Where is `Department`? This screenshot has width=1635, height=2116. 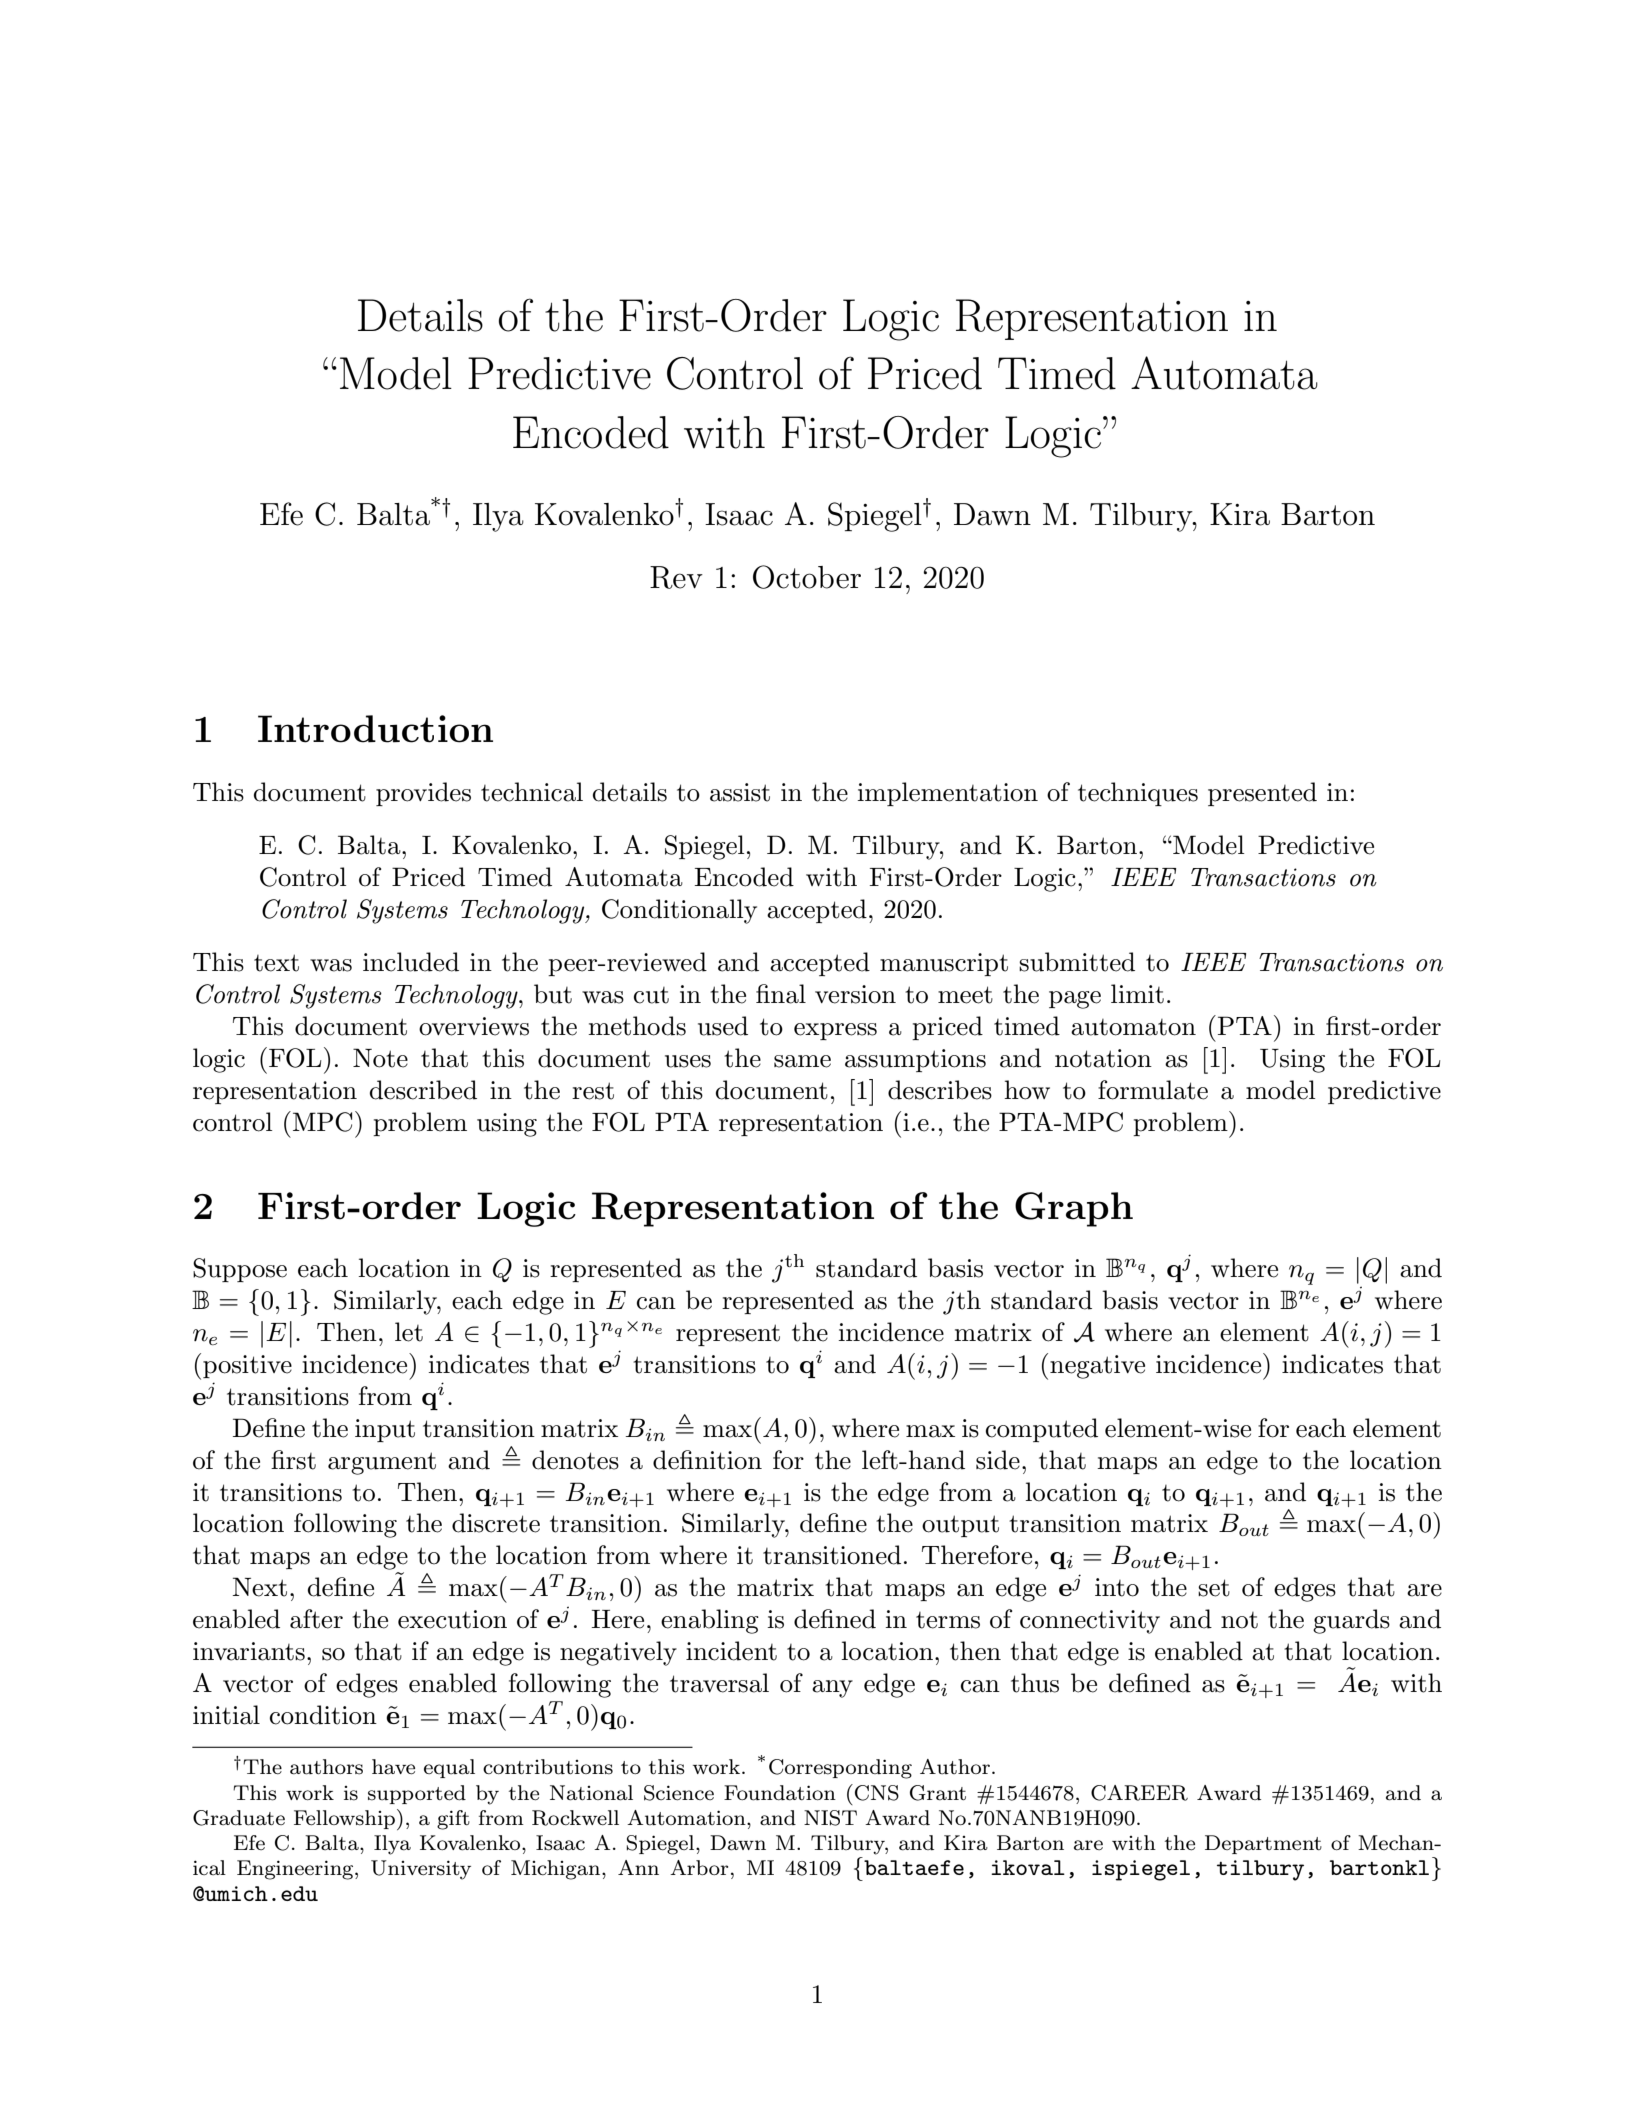
Department is located at coordinates (1263, 1844).
